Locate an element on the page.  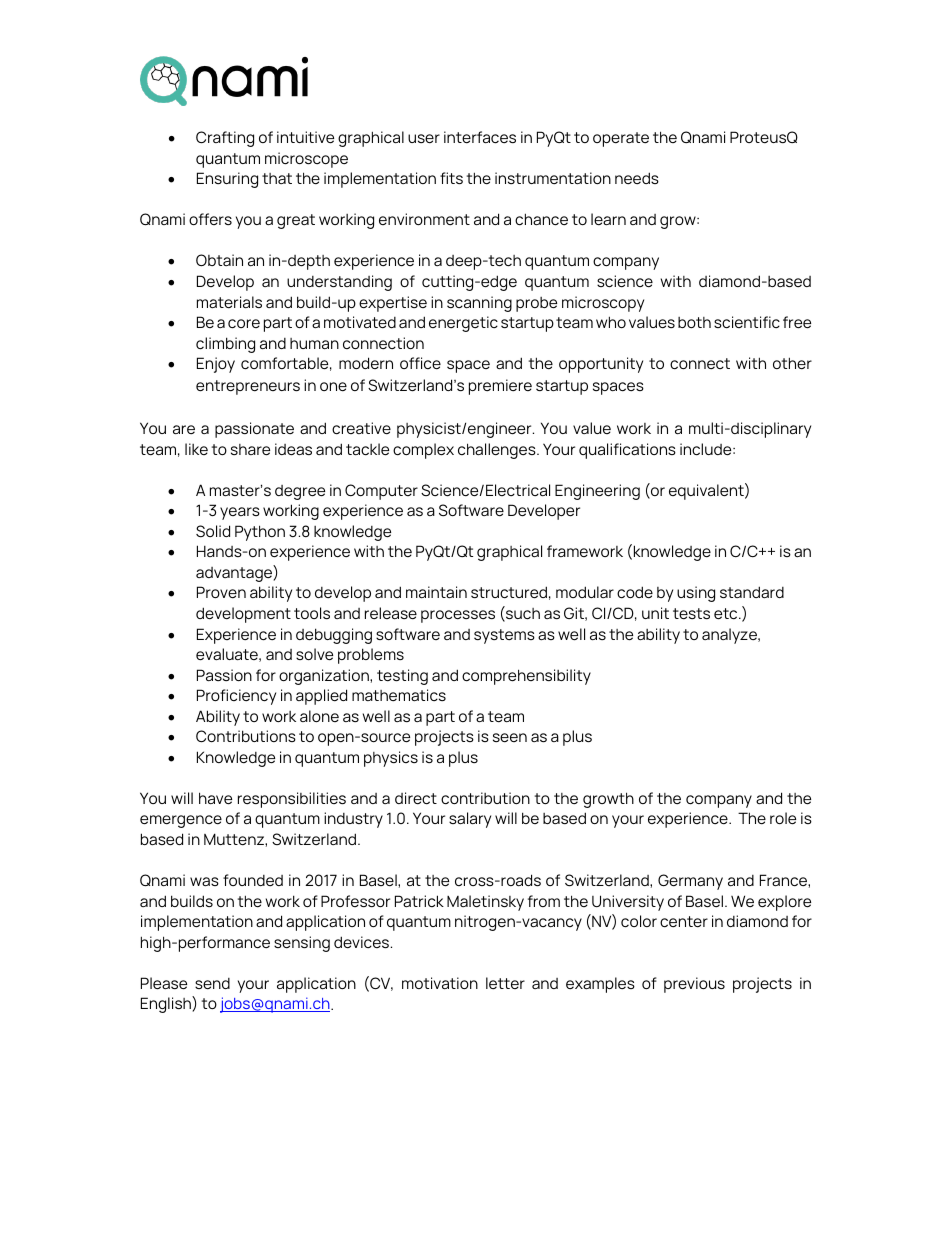
etc is located at coordinates (727, 614).
